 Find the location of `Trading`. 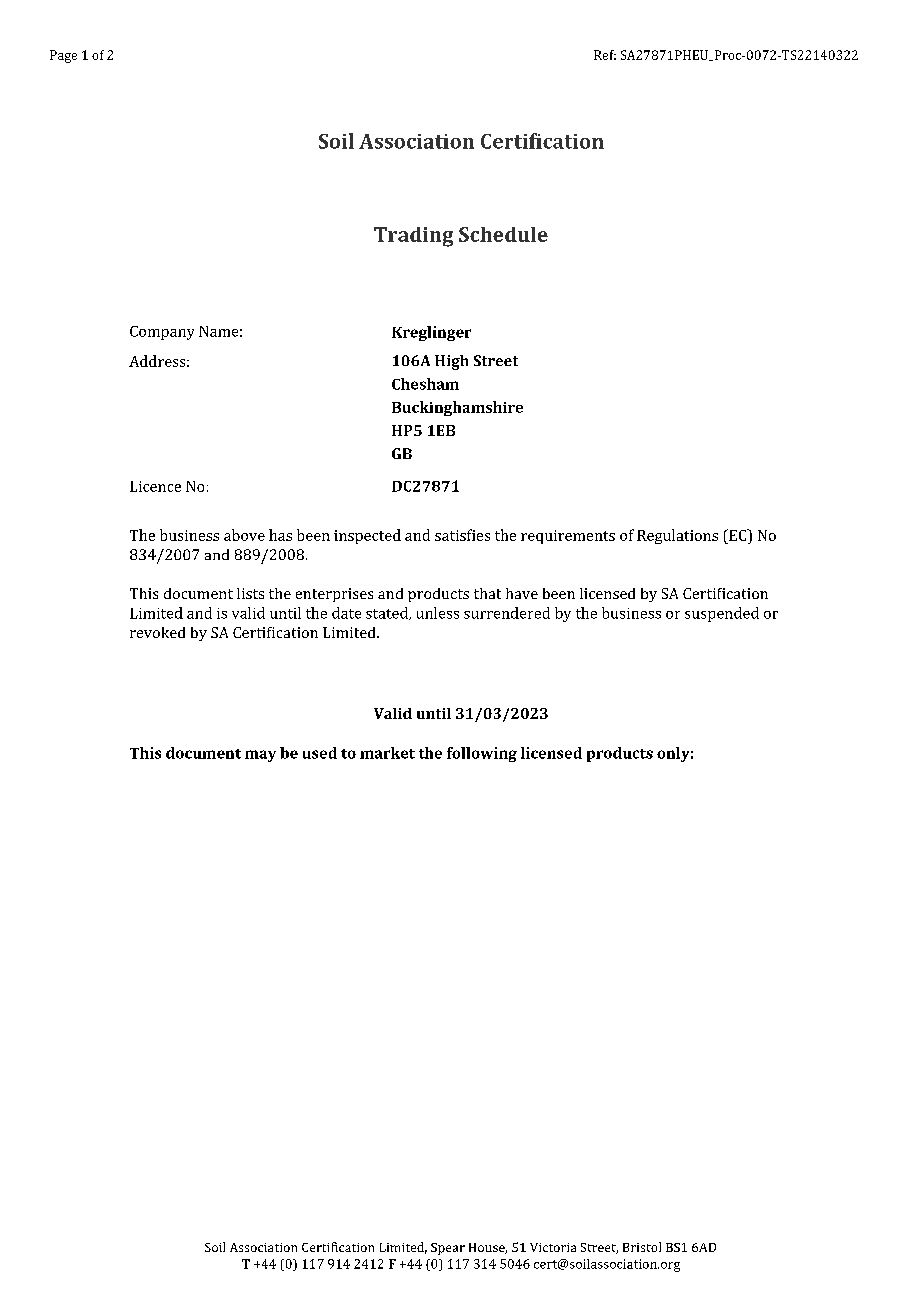

Trading is located at coordinates (413, 237).
